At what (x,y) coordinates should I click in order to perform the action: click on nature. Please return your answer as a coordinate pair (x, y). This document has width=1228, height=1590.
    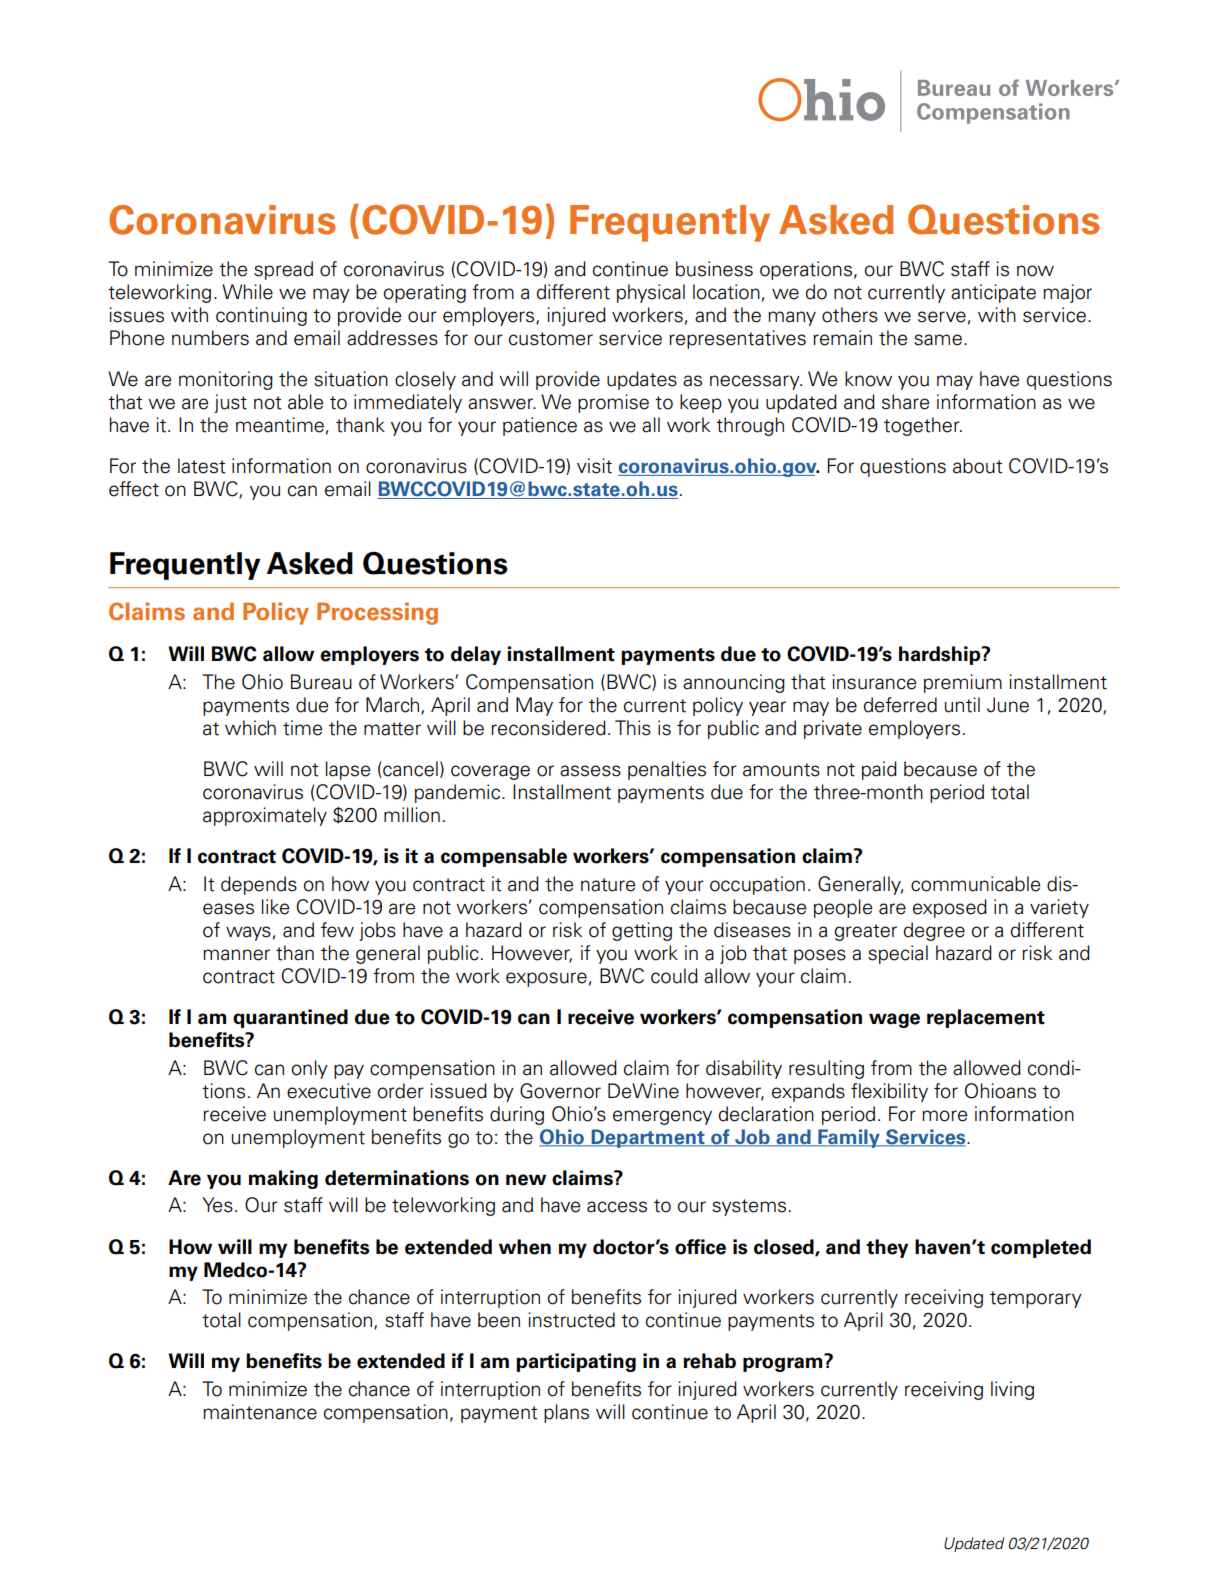
    Looking at the image, I should click on (608, 885).
